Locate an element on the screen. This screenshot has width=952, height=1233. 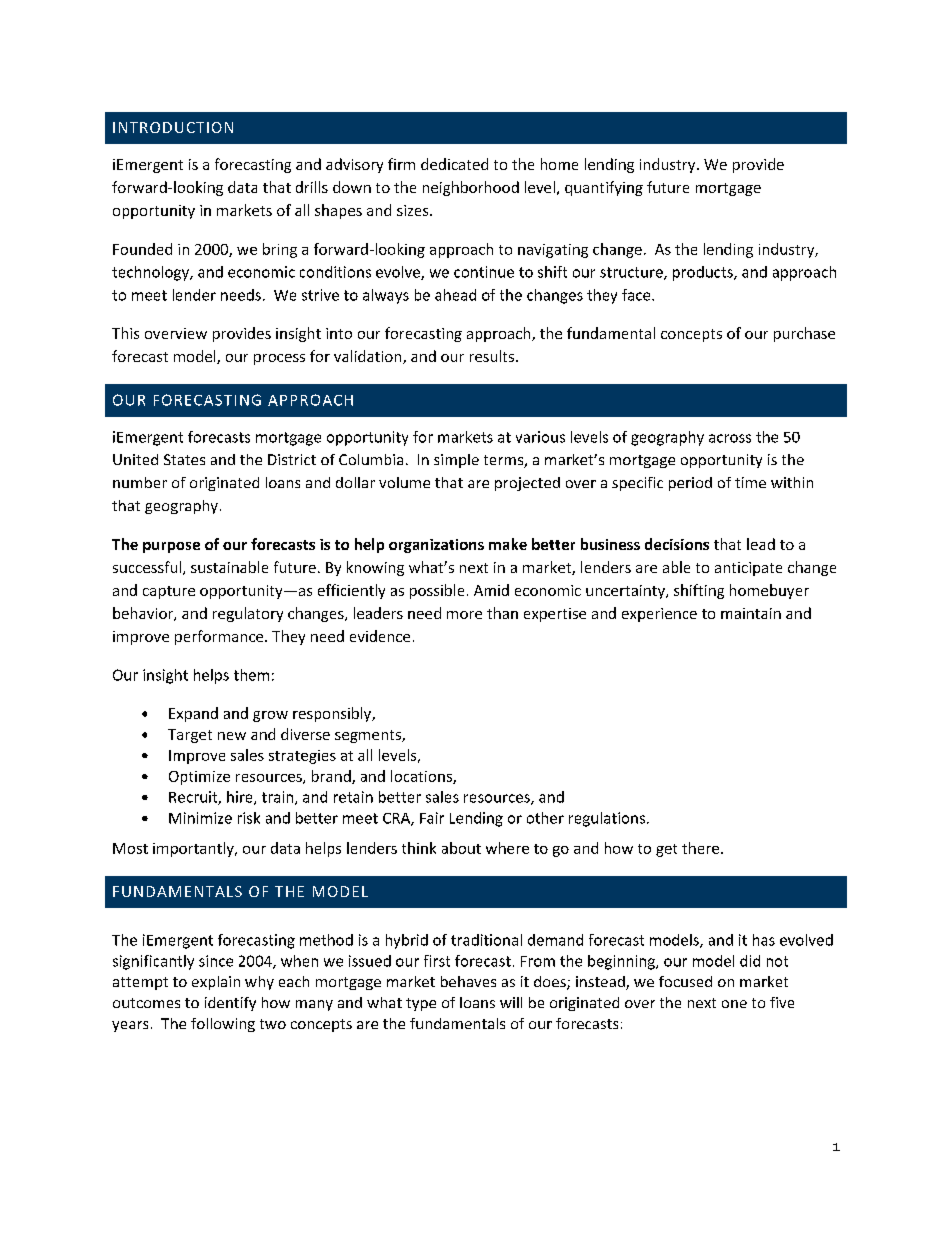
anticipate is located at coordinates (748, 569).
